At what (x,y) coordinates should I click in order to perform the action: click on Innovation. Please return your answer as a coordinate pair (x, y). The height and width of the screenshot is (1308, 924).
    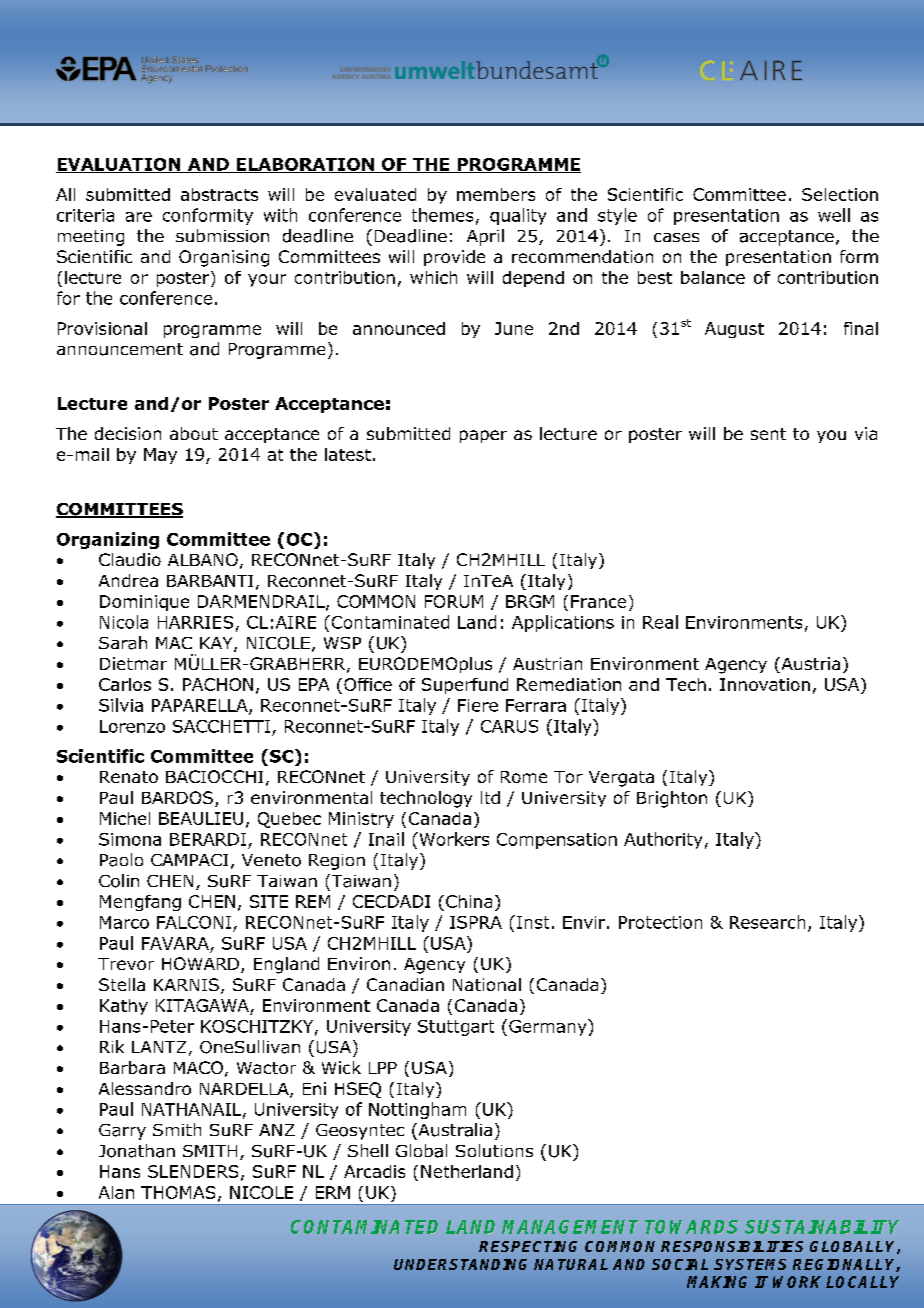
    Looking at the image, I should click on (765, 684).
